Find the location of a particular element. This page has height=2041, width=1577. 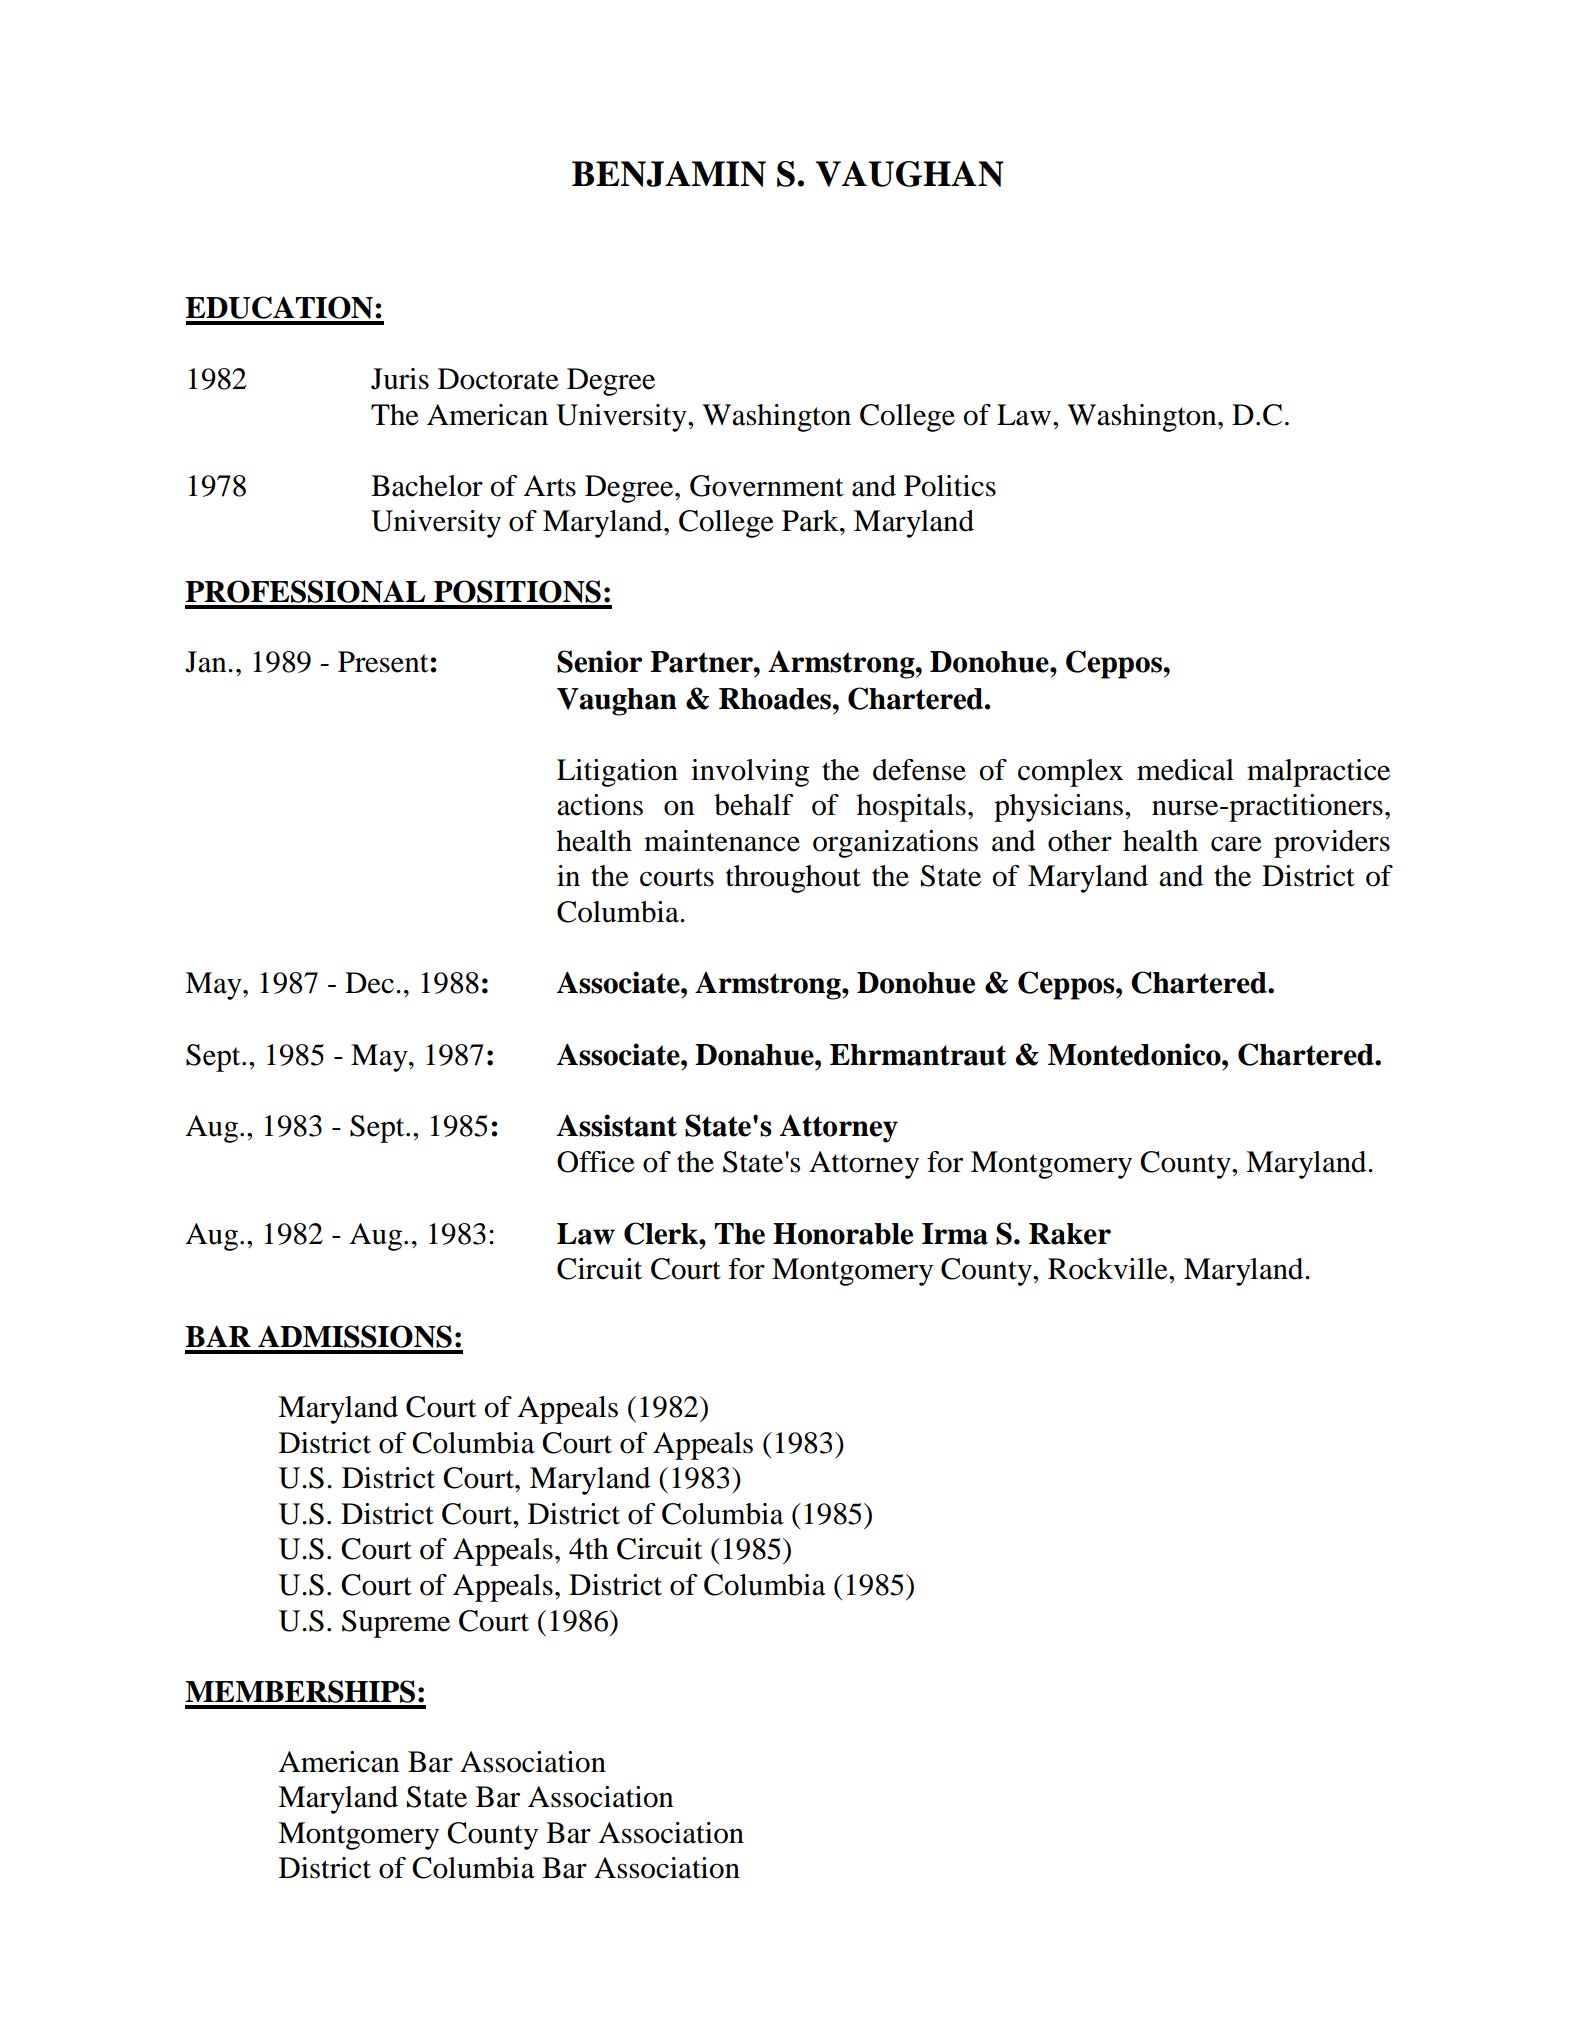

Juris is located at coordinates (400, 379).
